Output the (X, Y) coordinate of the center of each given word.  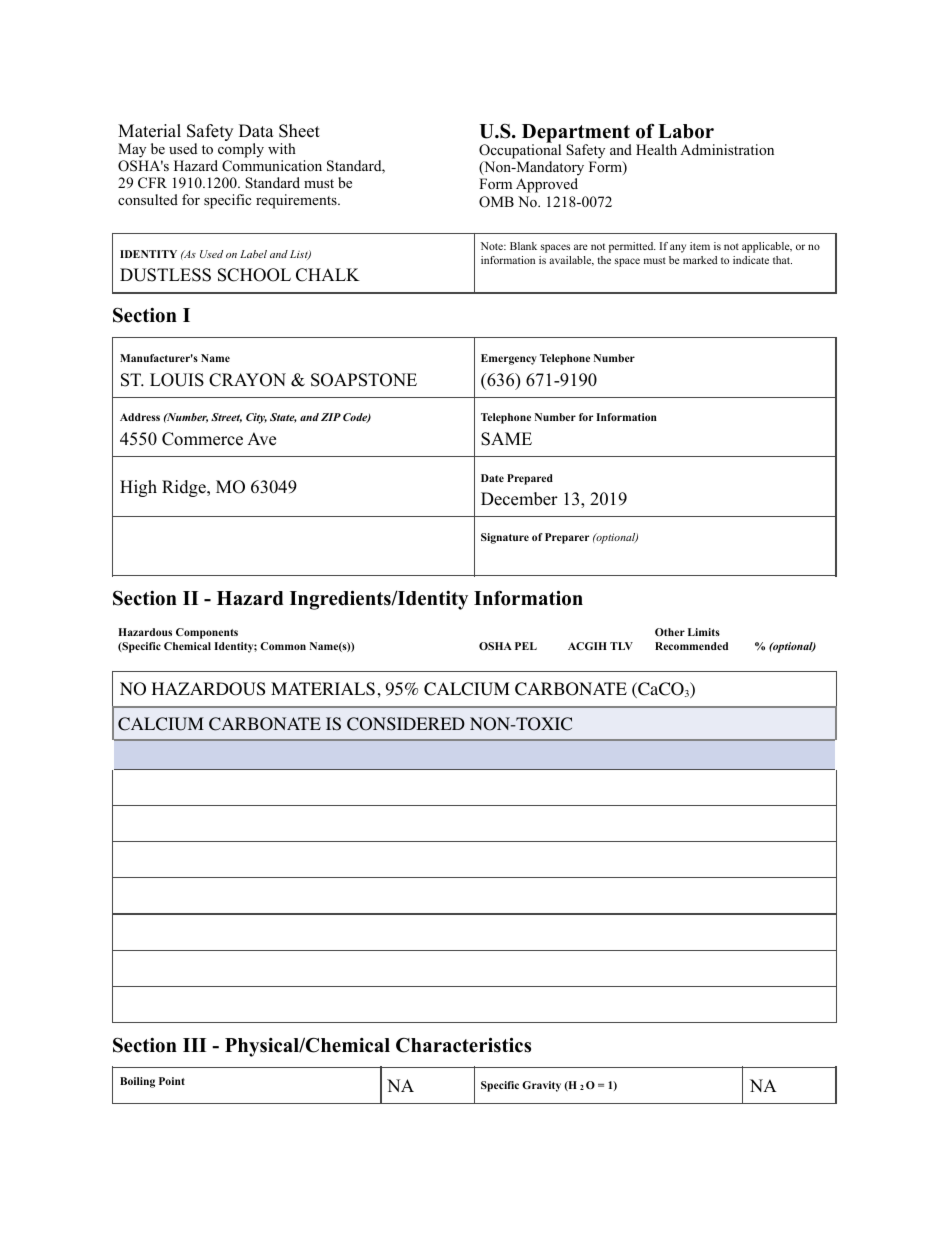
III (194, 1045)
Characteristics (463, 1045)
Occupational (520, 150)
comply (241, 150)
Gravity (541, 1086)
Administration (727, 149)
